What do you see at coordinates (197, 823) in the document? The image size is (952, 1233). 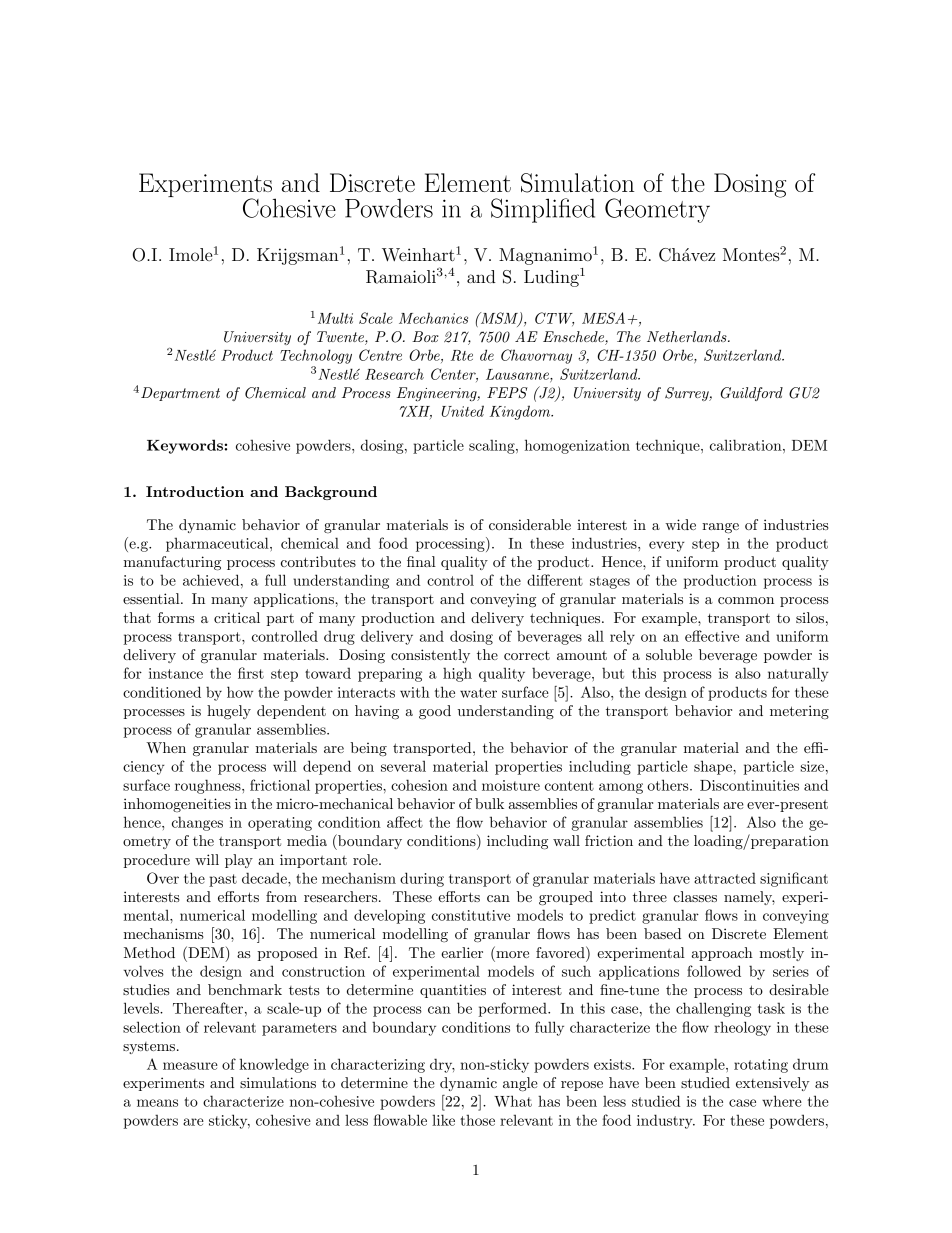 I see `changes` at bounding box center [197, 823].
